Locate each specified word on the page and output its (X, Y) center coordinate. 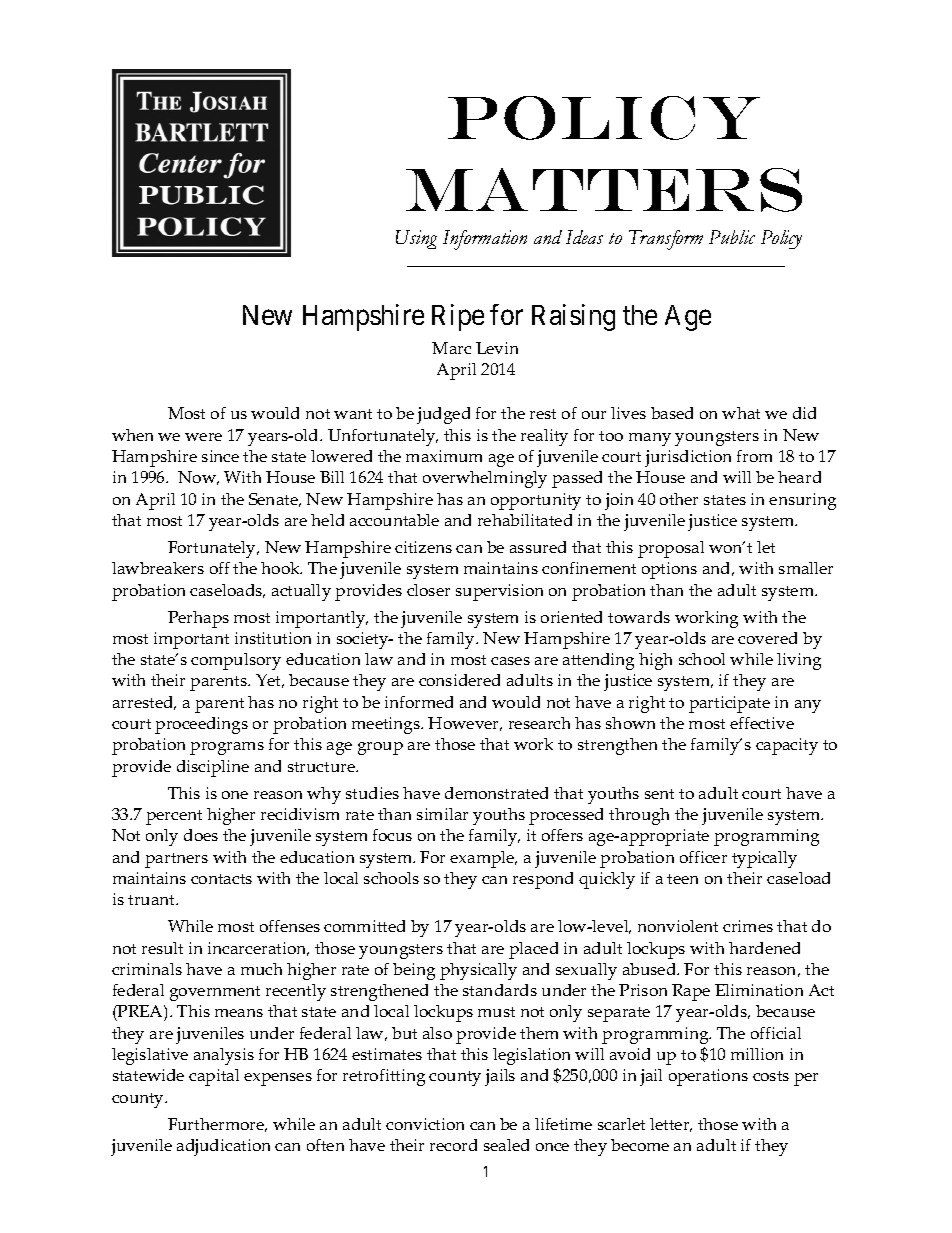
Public (732, 237)
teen (682, 879)
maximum (444, 456)
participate (729, 704)
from (754, 456)
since (220, 456)
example (483, 859)
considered (459, 680)
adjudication (223, 1147)
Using (416, 239)
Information (485, 240)
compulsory (236, 661)
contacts (221, 879)
